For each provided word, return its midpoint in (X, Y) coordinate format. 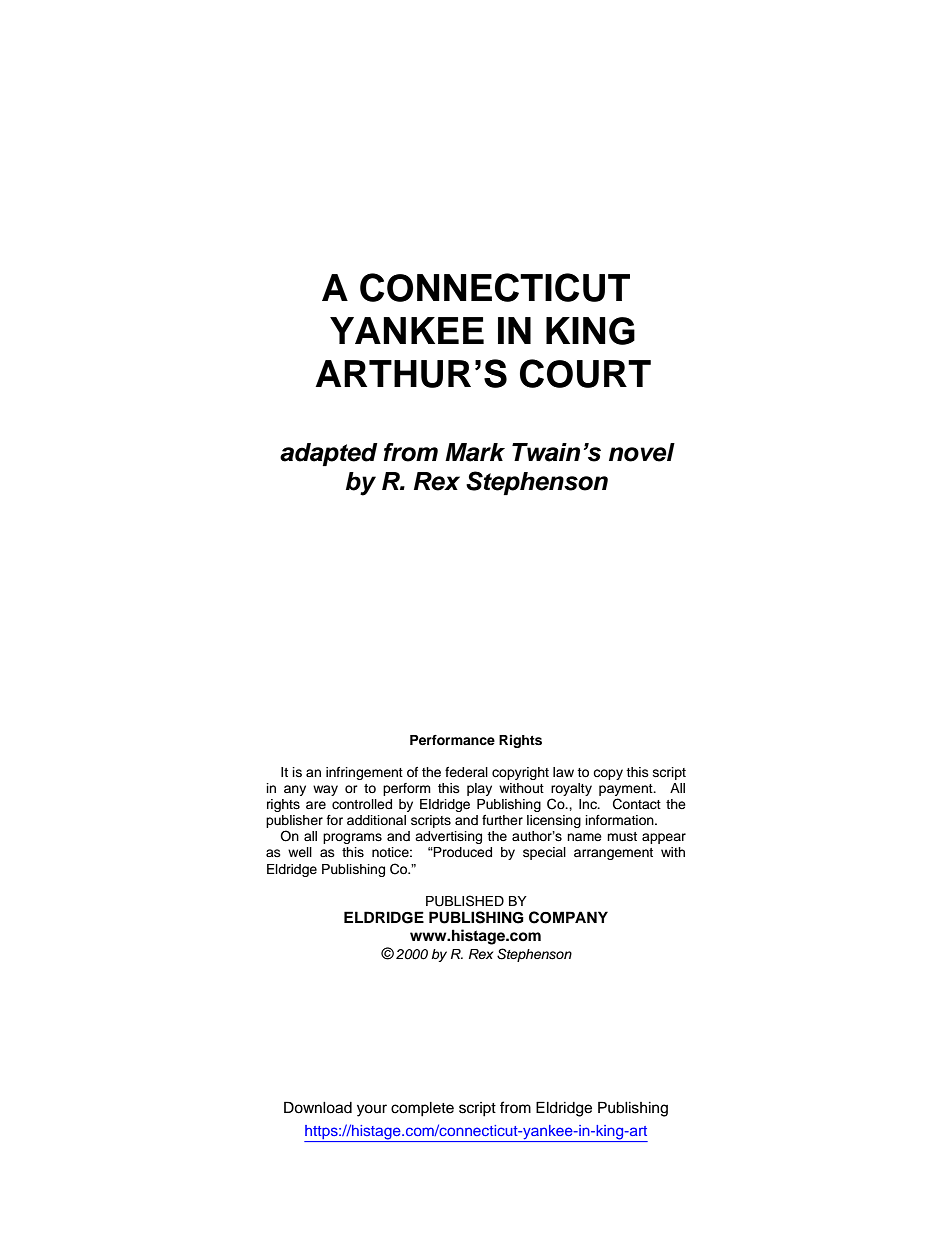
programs (352, 838)
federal (466, 772)
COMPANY (568, 917)
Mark (475, 452)
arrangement (613, 854)
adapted (329, 454)
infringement (364, 773)
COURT (585, 373)
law (563, 772)
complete (422, 1109)
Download (318, 1107)
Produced (462, 852)
